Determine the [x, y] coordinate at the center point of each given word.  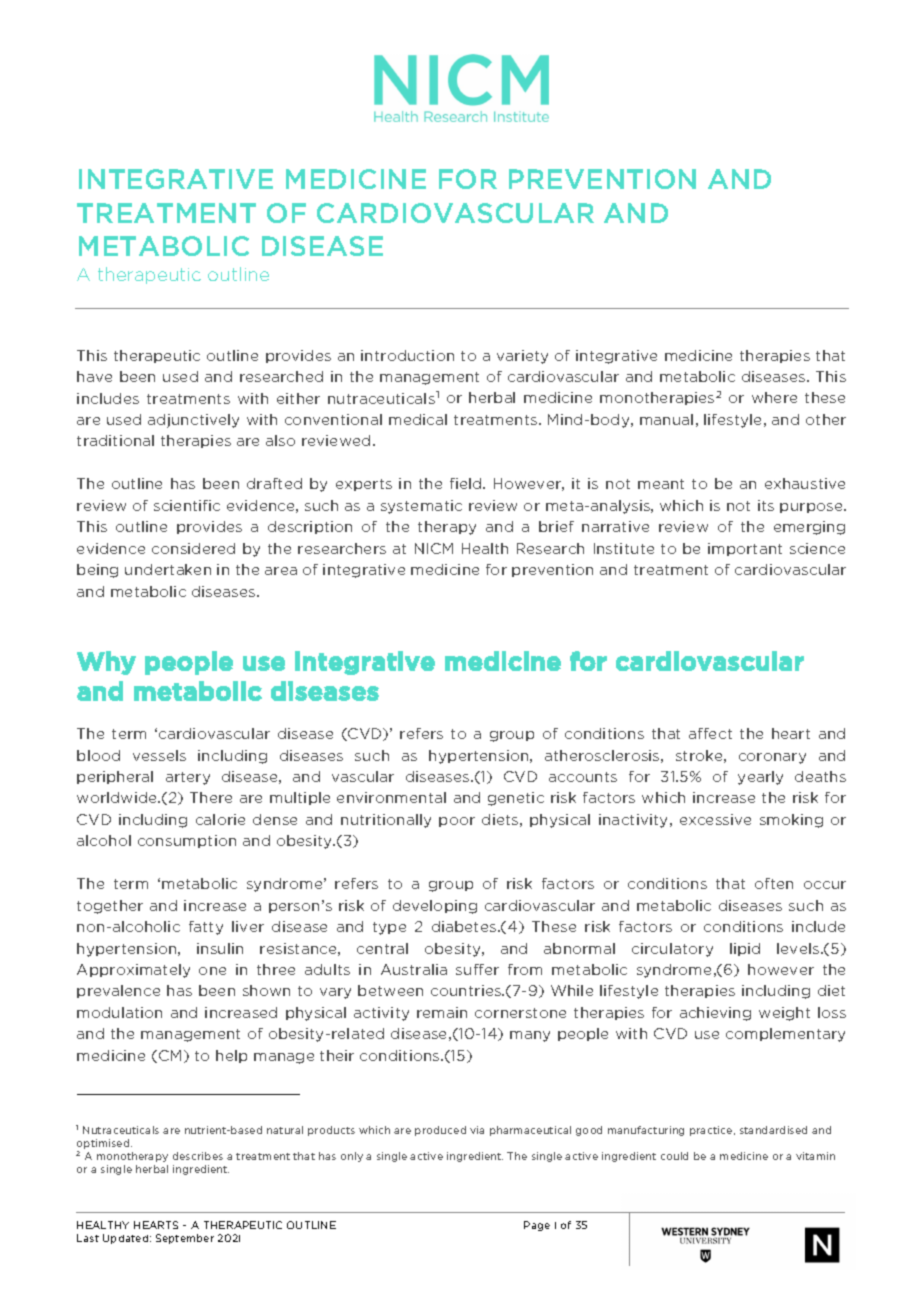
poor [457, 822]
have [94, 376]
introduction [407, 355]
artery [188, 778]
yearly [760, 778]
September [185, 1239]
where [774, 397]
